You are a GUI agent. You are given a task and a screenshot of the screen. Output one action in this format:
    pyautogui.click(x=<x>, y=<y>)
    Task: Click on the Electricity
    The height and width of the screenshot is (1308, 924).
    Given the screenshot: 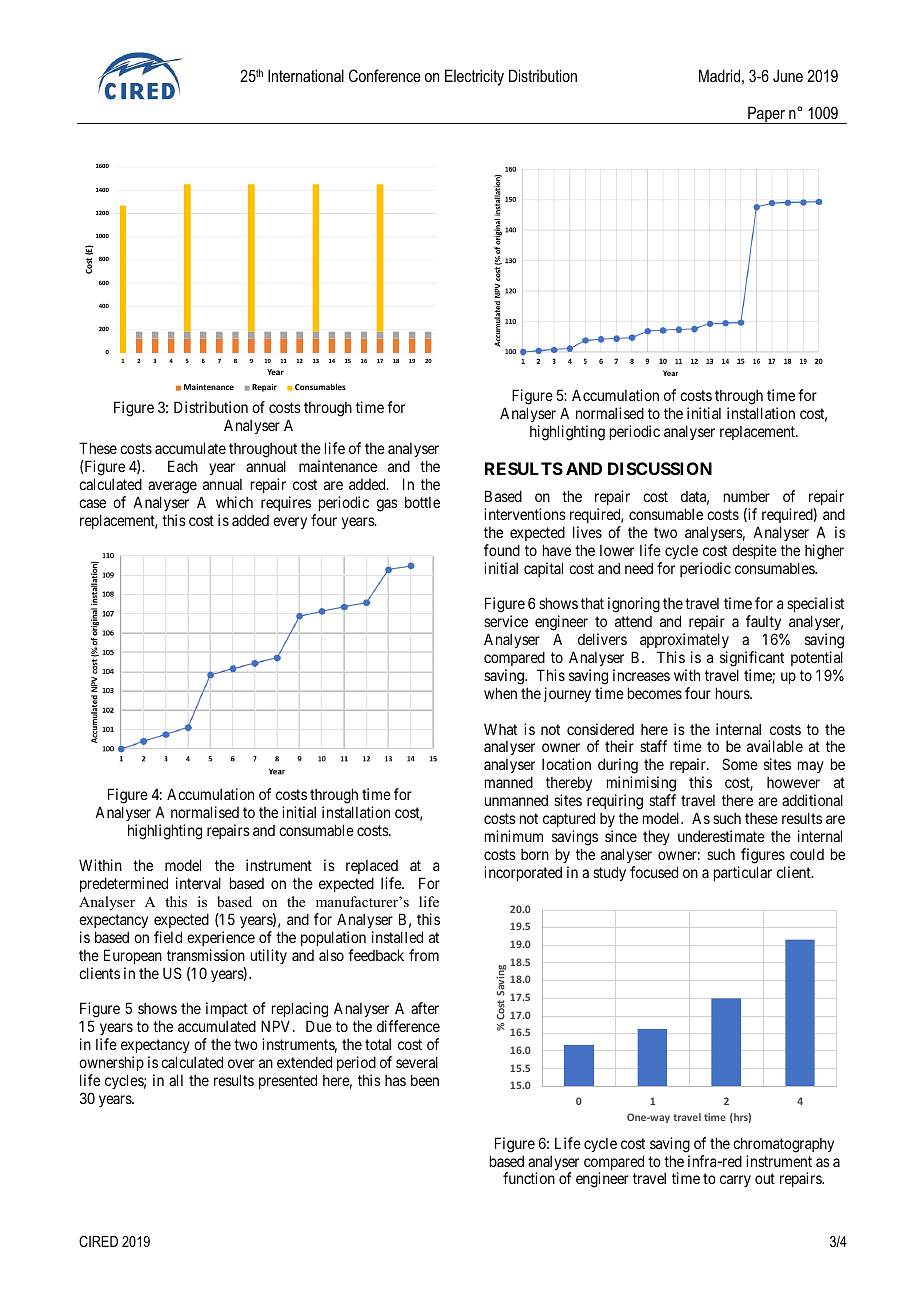 What is the action you would take?
    pyautogui.click(x=474, y=77)
